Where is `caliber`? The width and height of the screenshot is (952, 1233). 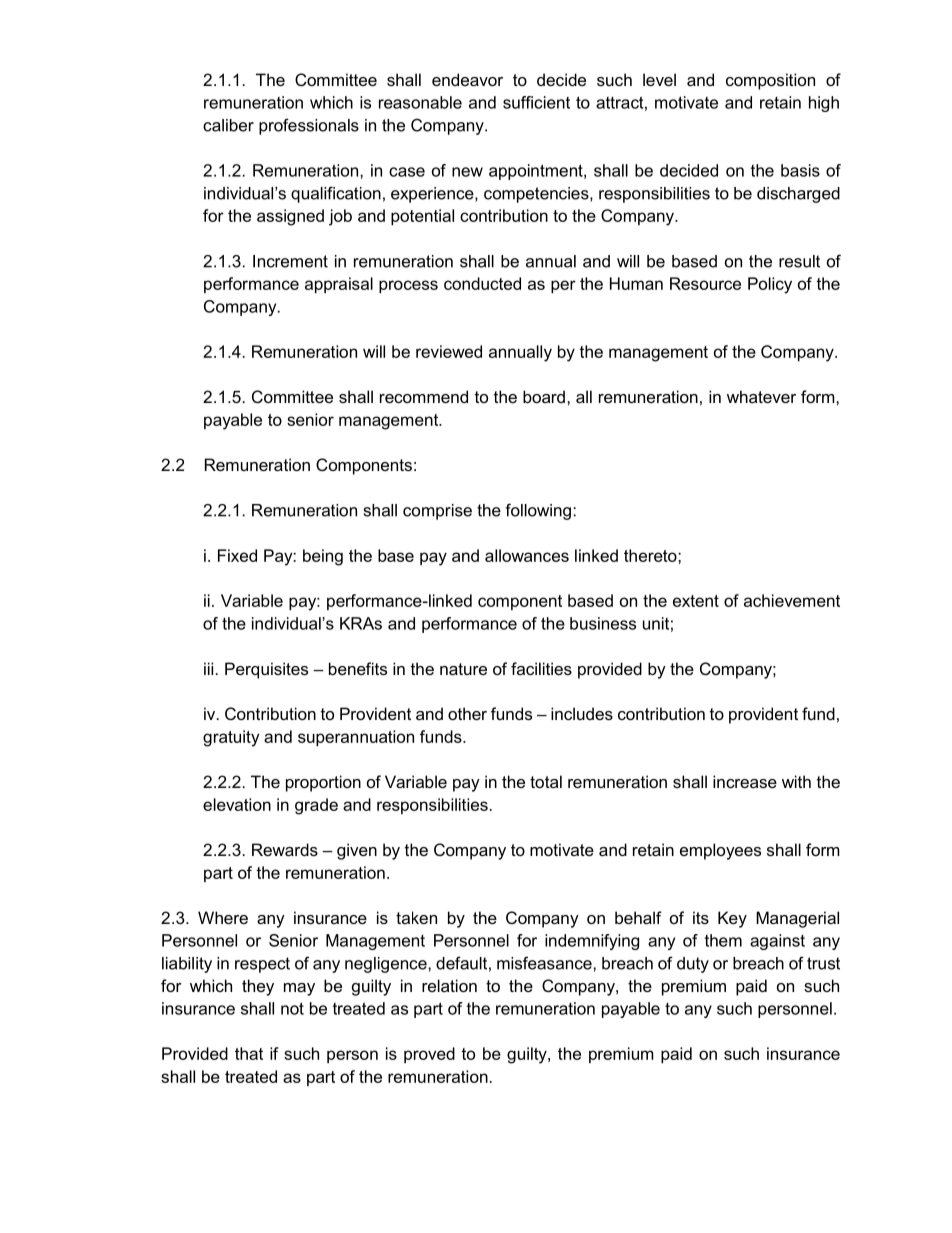
caliber is located at coordinates (228, 125).
